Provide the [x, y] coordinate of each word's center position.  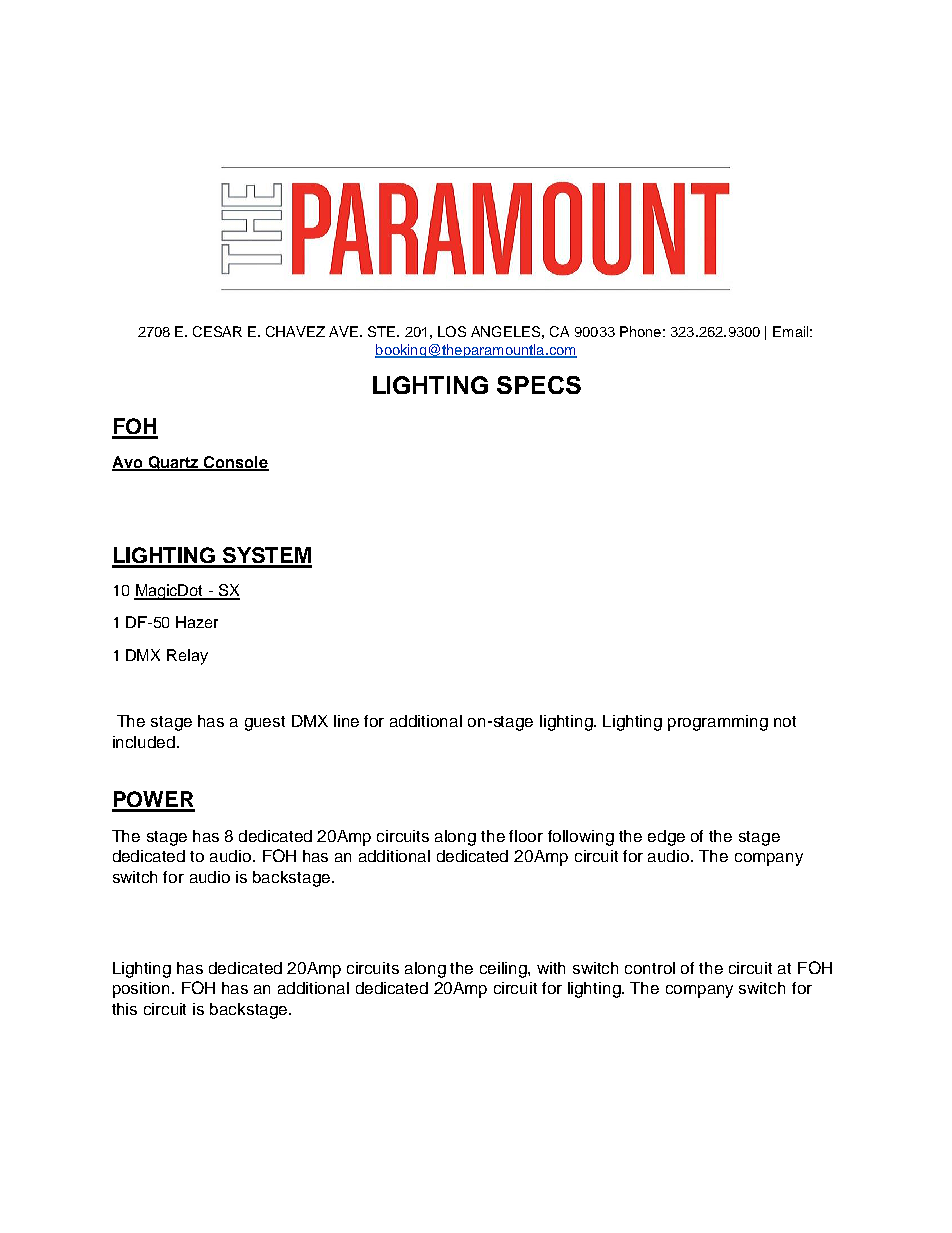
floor [526, 836]
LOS [452, 331]
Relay [187, 657]
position [143, 990]
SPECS [539, 385]
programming [718, 723]
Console [235, 463]
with [551, 968]
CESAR [217, 331]
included [144, 742]
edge [666, 838]
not [785, 721]
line [346, 721]
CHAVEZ [295, 331]
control [650, 968]
